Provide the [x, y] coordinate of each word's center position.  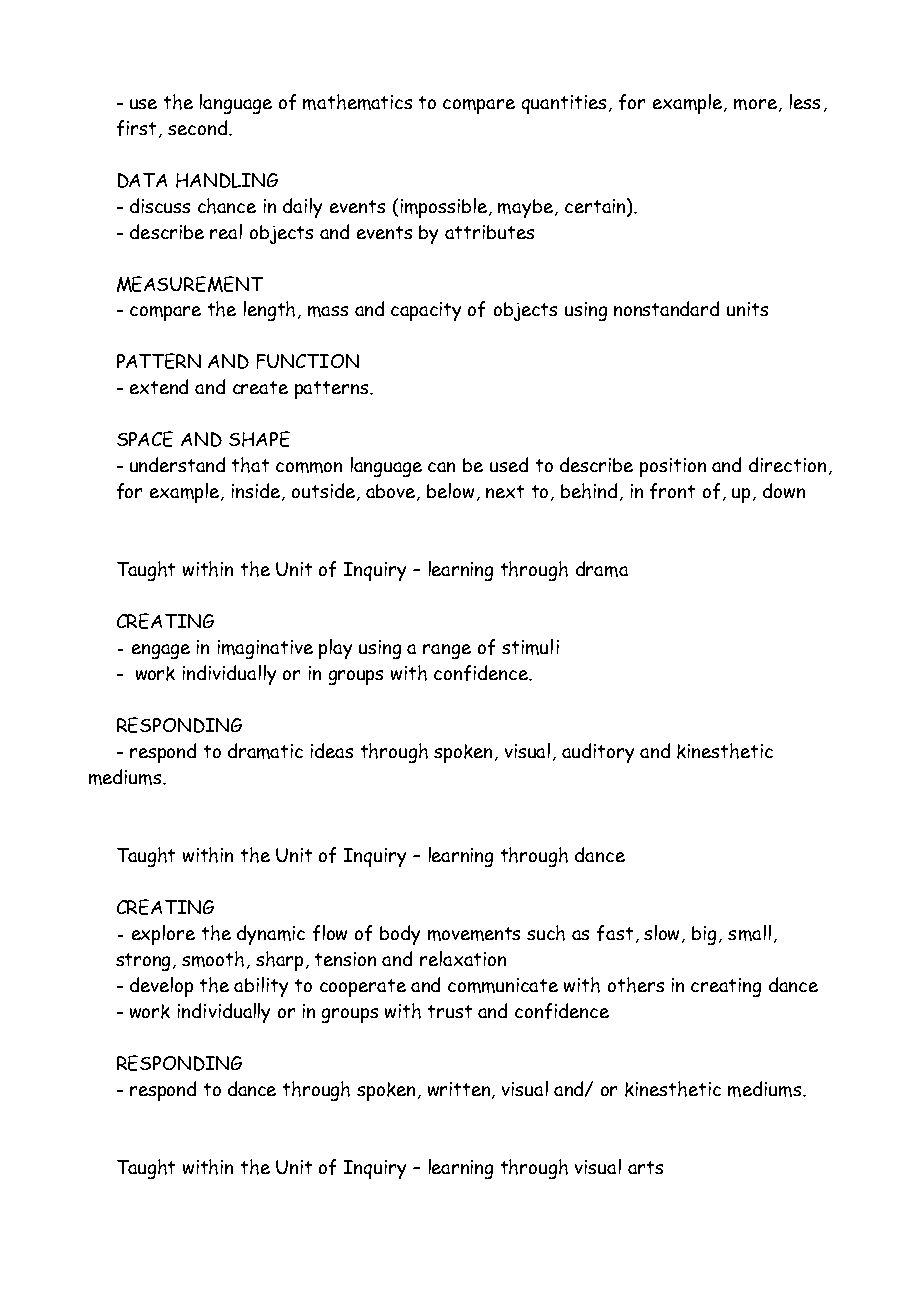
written [460, 1090]
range [447, 651]
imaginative [265, 649]
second [197, 127]
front [672, 491]
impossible [445, 208]
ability [261, 987]
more [755, 104]
